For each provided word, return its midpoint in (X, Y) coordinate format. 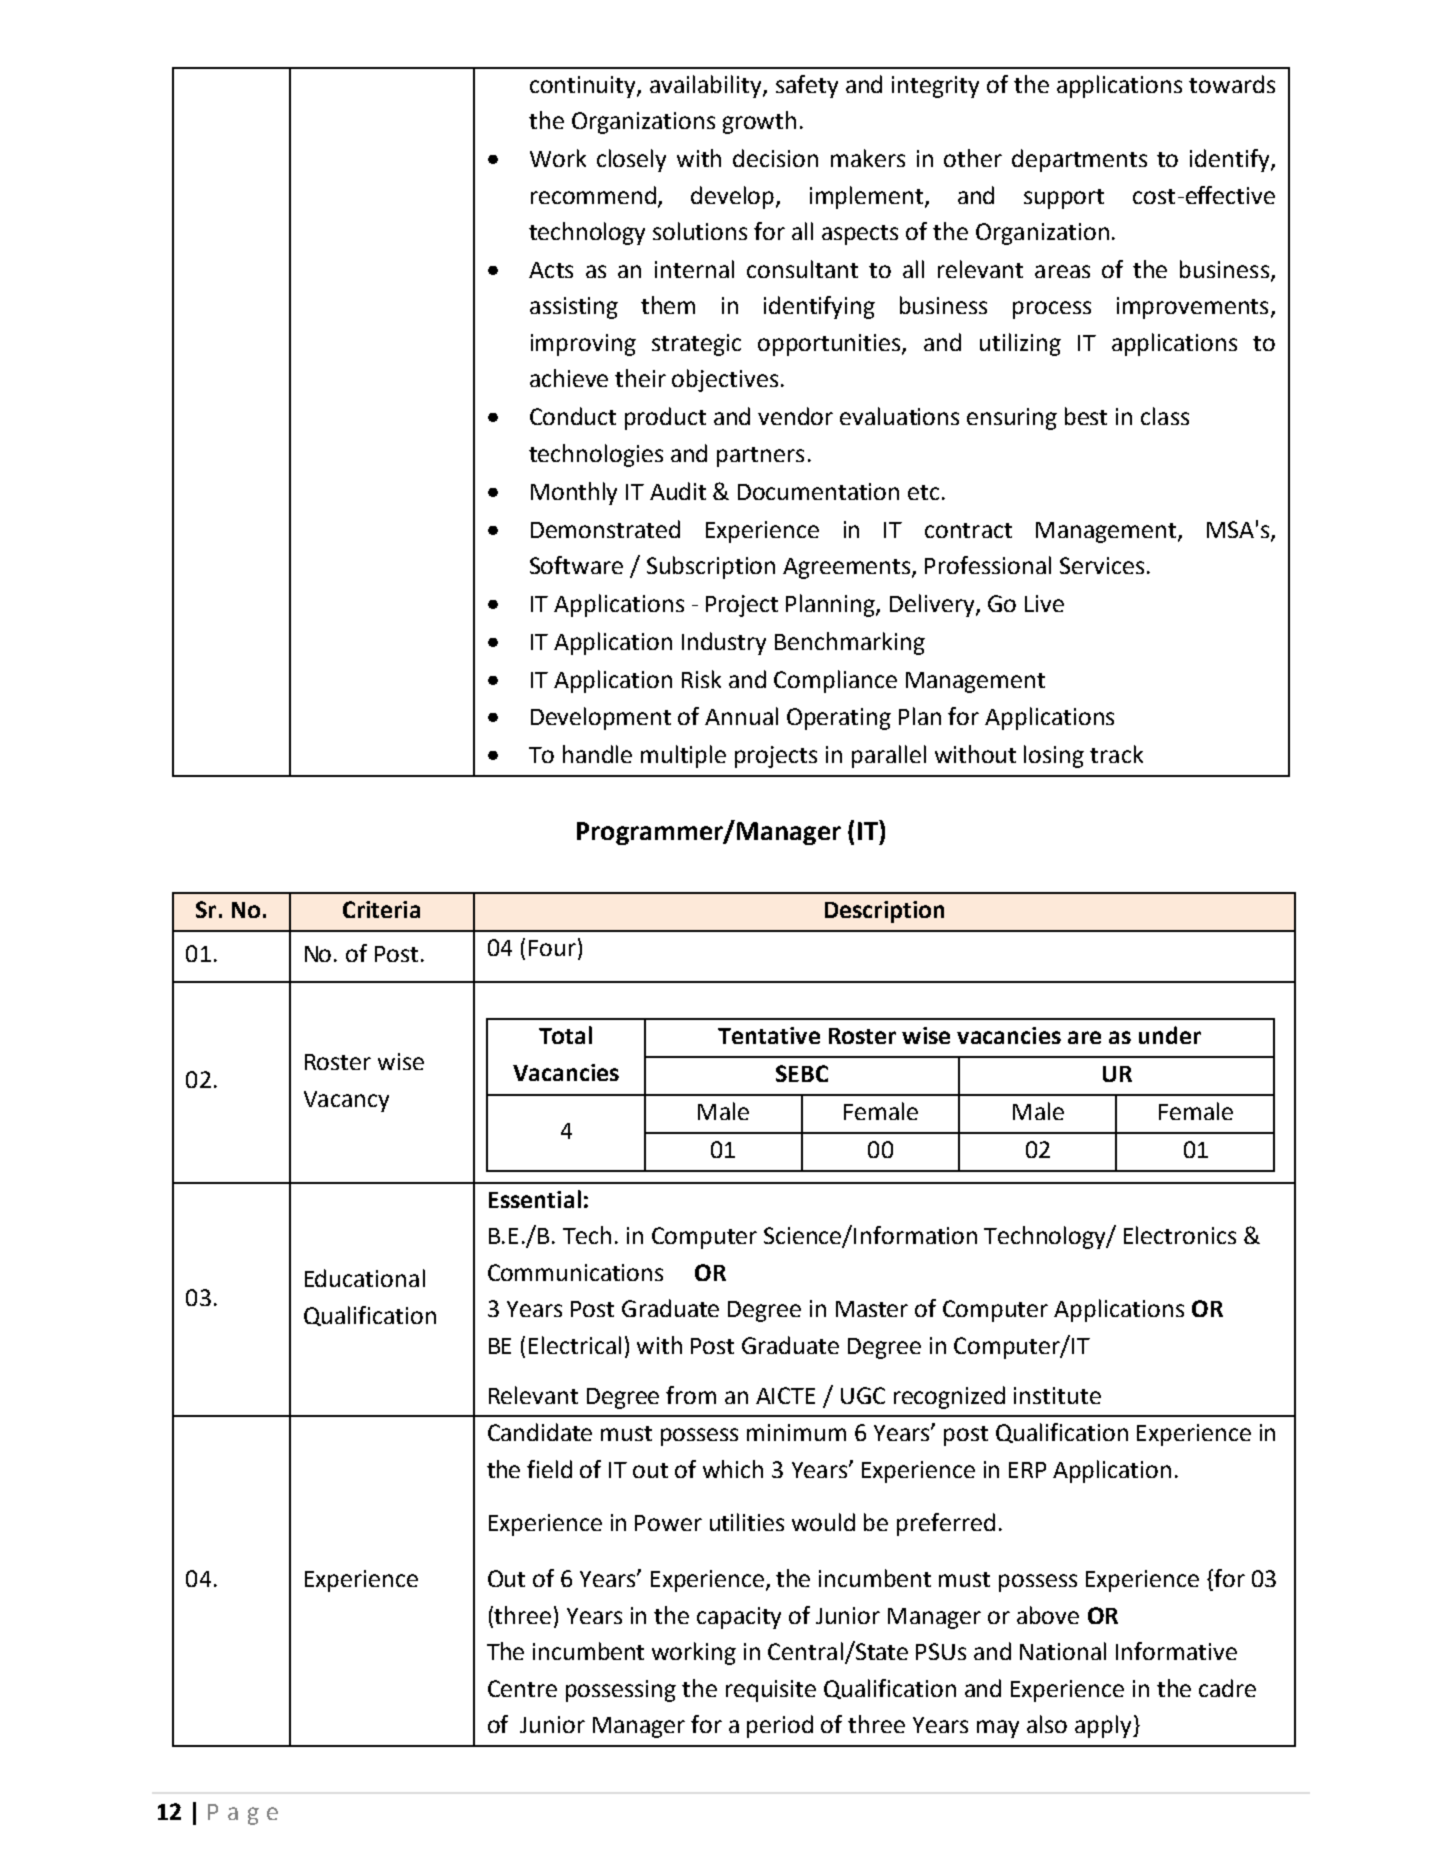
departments (1079, 160)
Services (1102, 565)
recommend (595, 196)
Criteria (381, 909)
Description (884, 912)
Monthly (574, 493)
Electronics (1180, 1235)
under (1170, 1035)
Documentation (818, 491)
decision (775, 158)
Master (872, 1309)
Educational (365, 1278)
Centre (522, 1688)
